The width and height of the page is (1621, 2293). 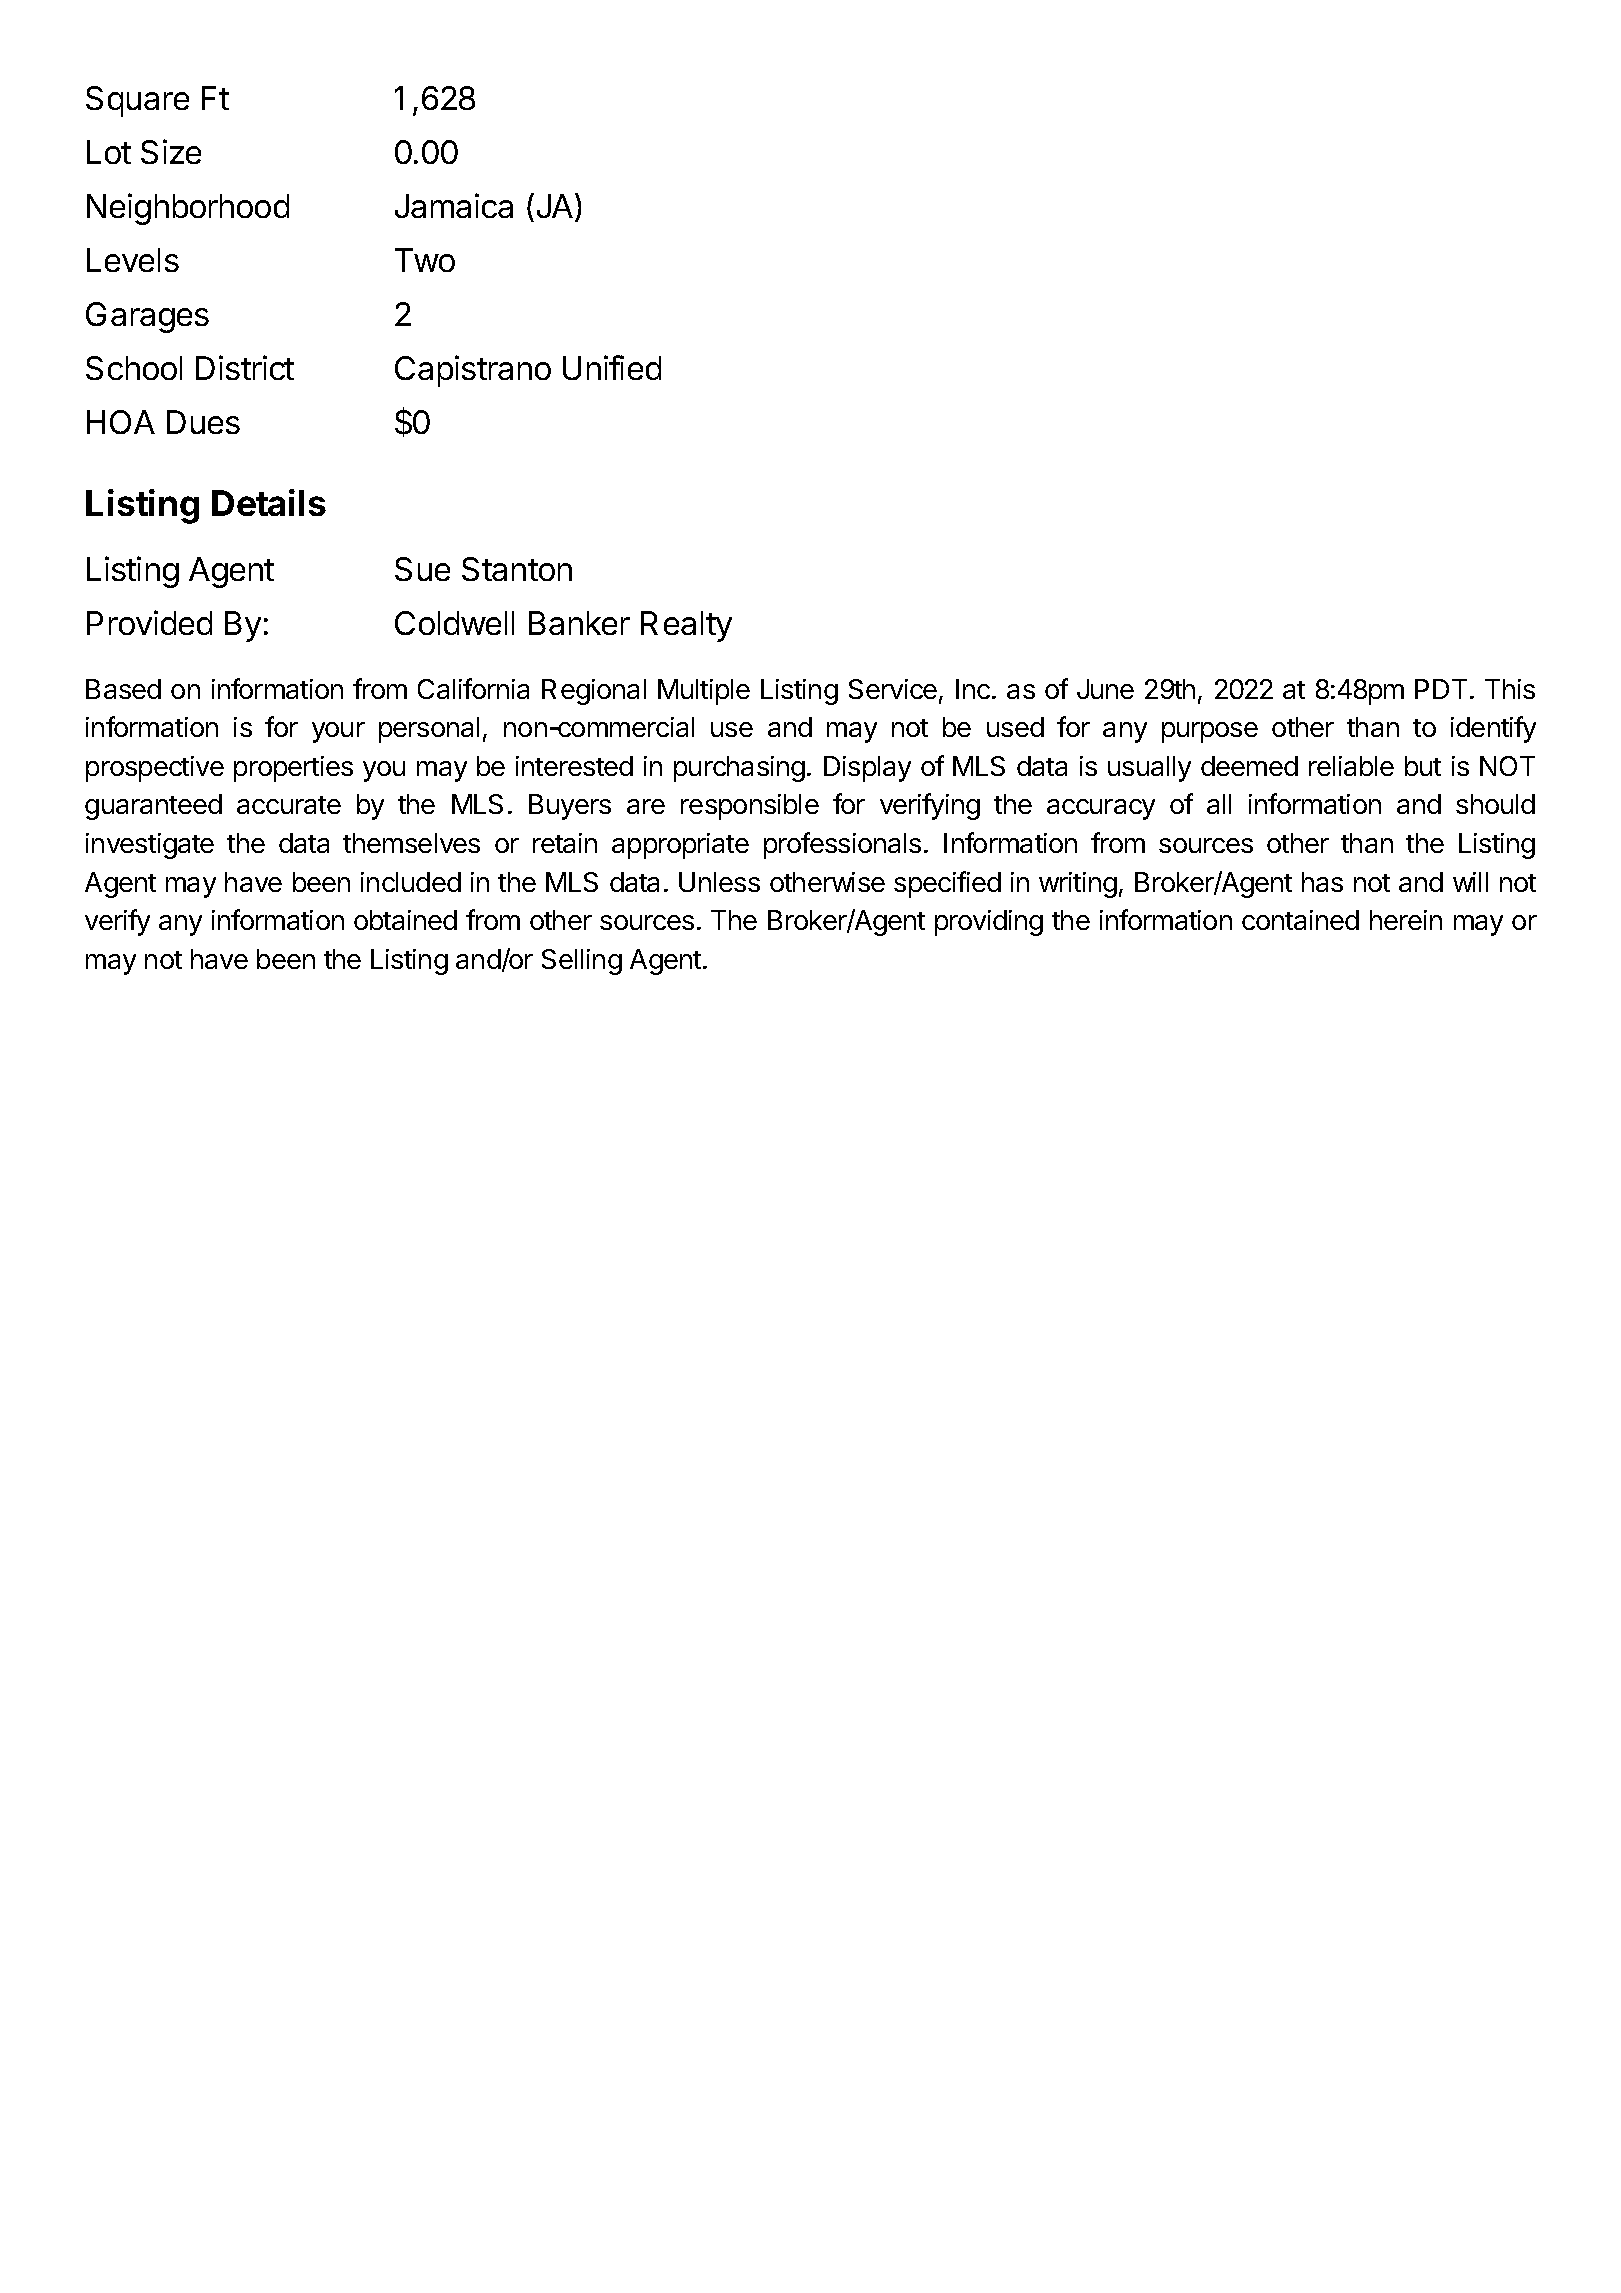 I want to click on providing, so click(x=989, y=923).
